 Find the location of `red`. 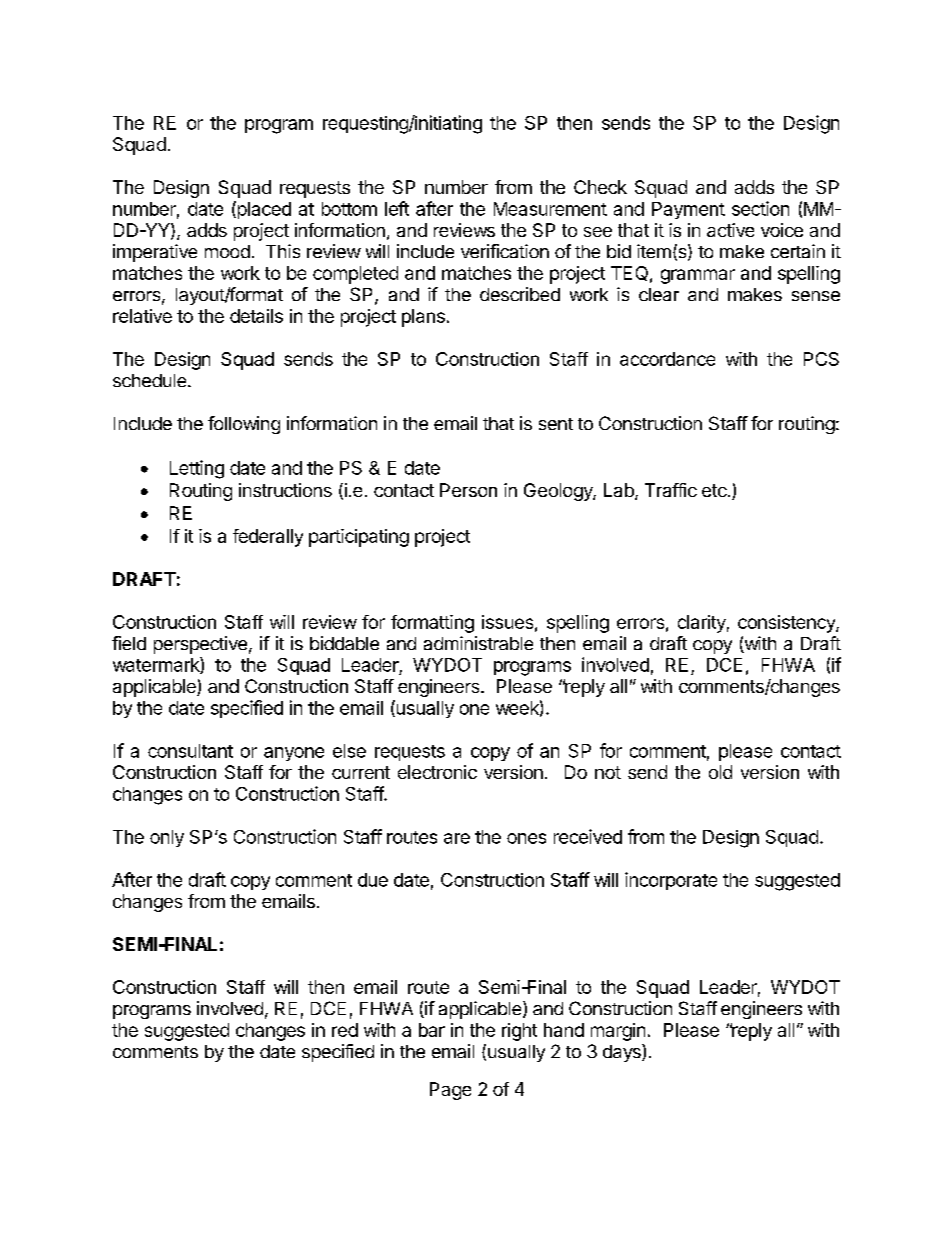

red is located at coordinates (345, 1030).
